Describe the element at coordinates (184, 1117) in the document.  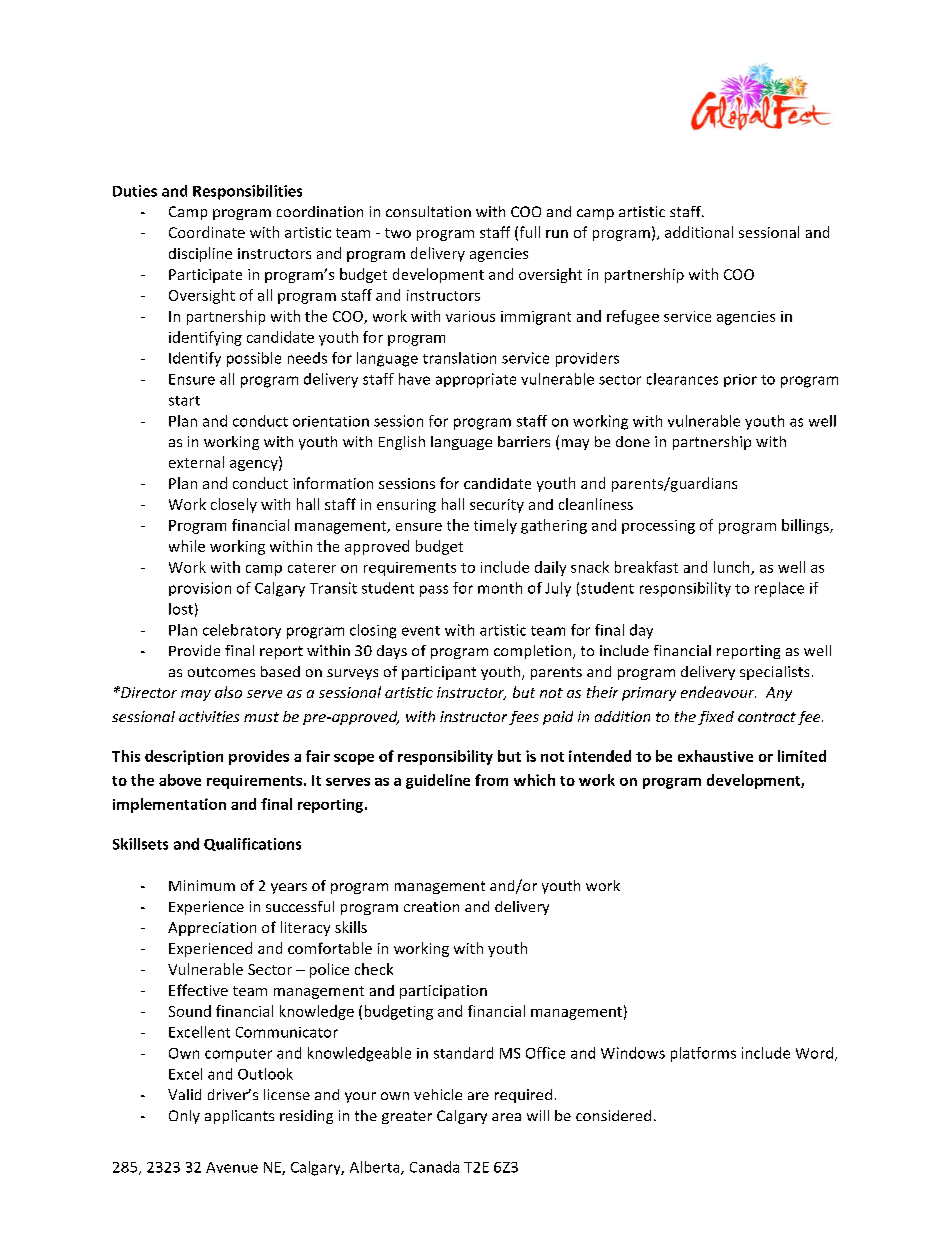
I see `Only` at that location.
